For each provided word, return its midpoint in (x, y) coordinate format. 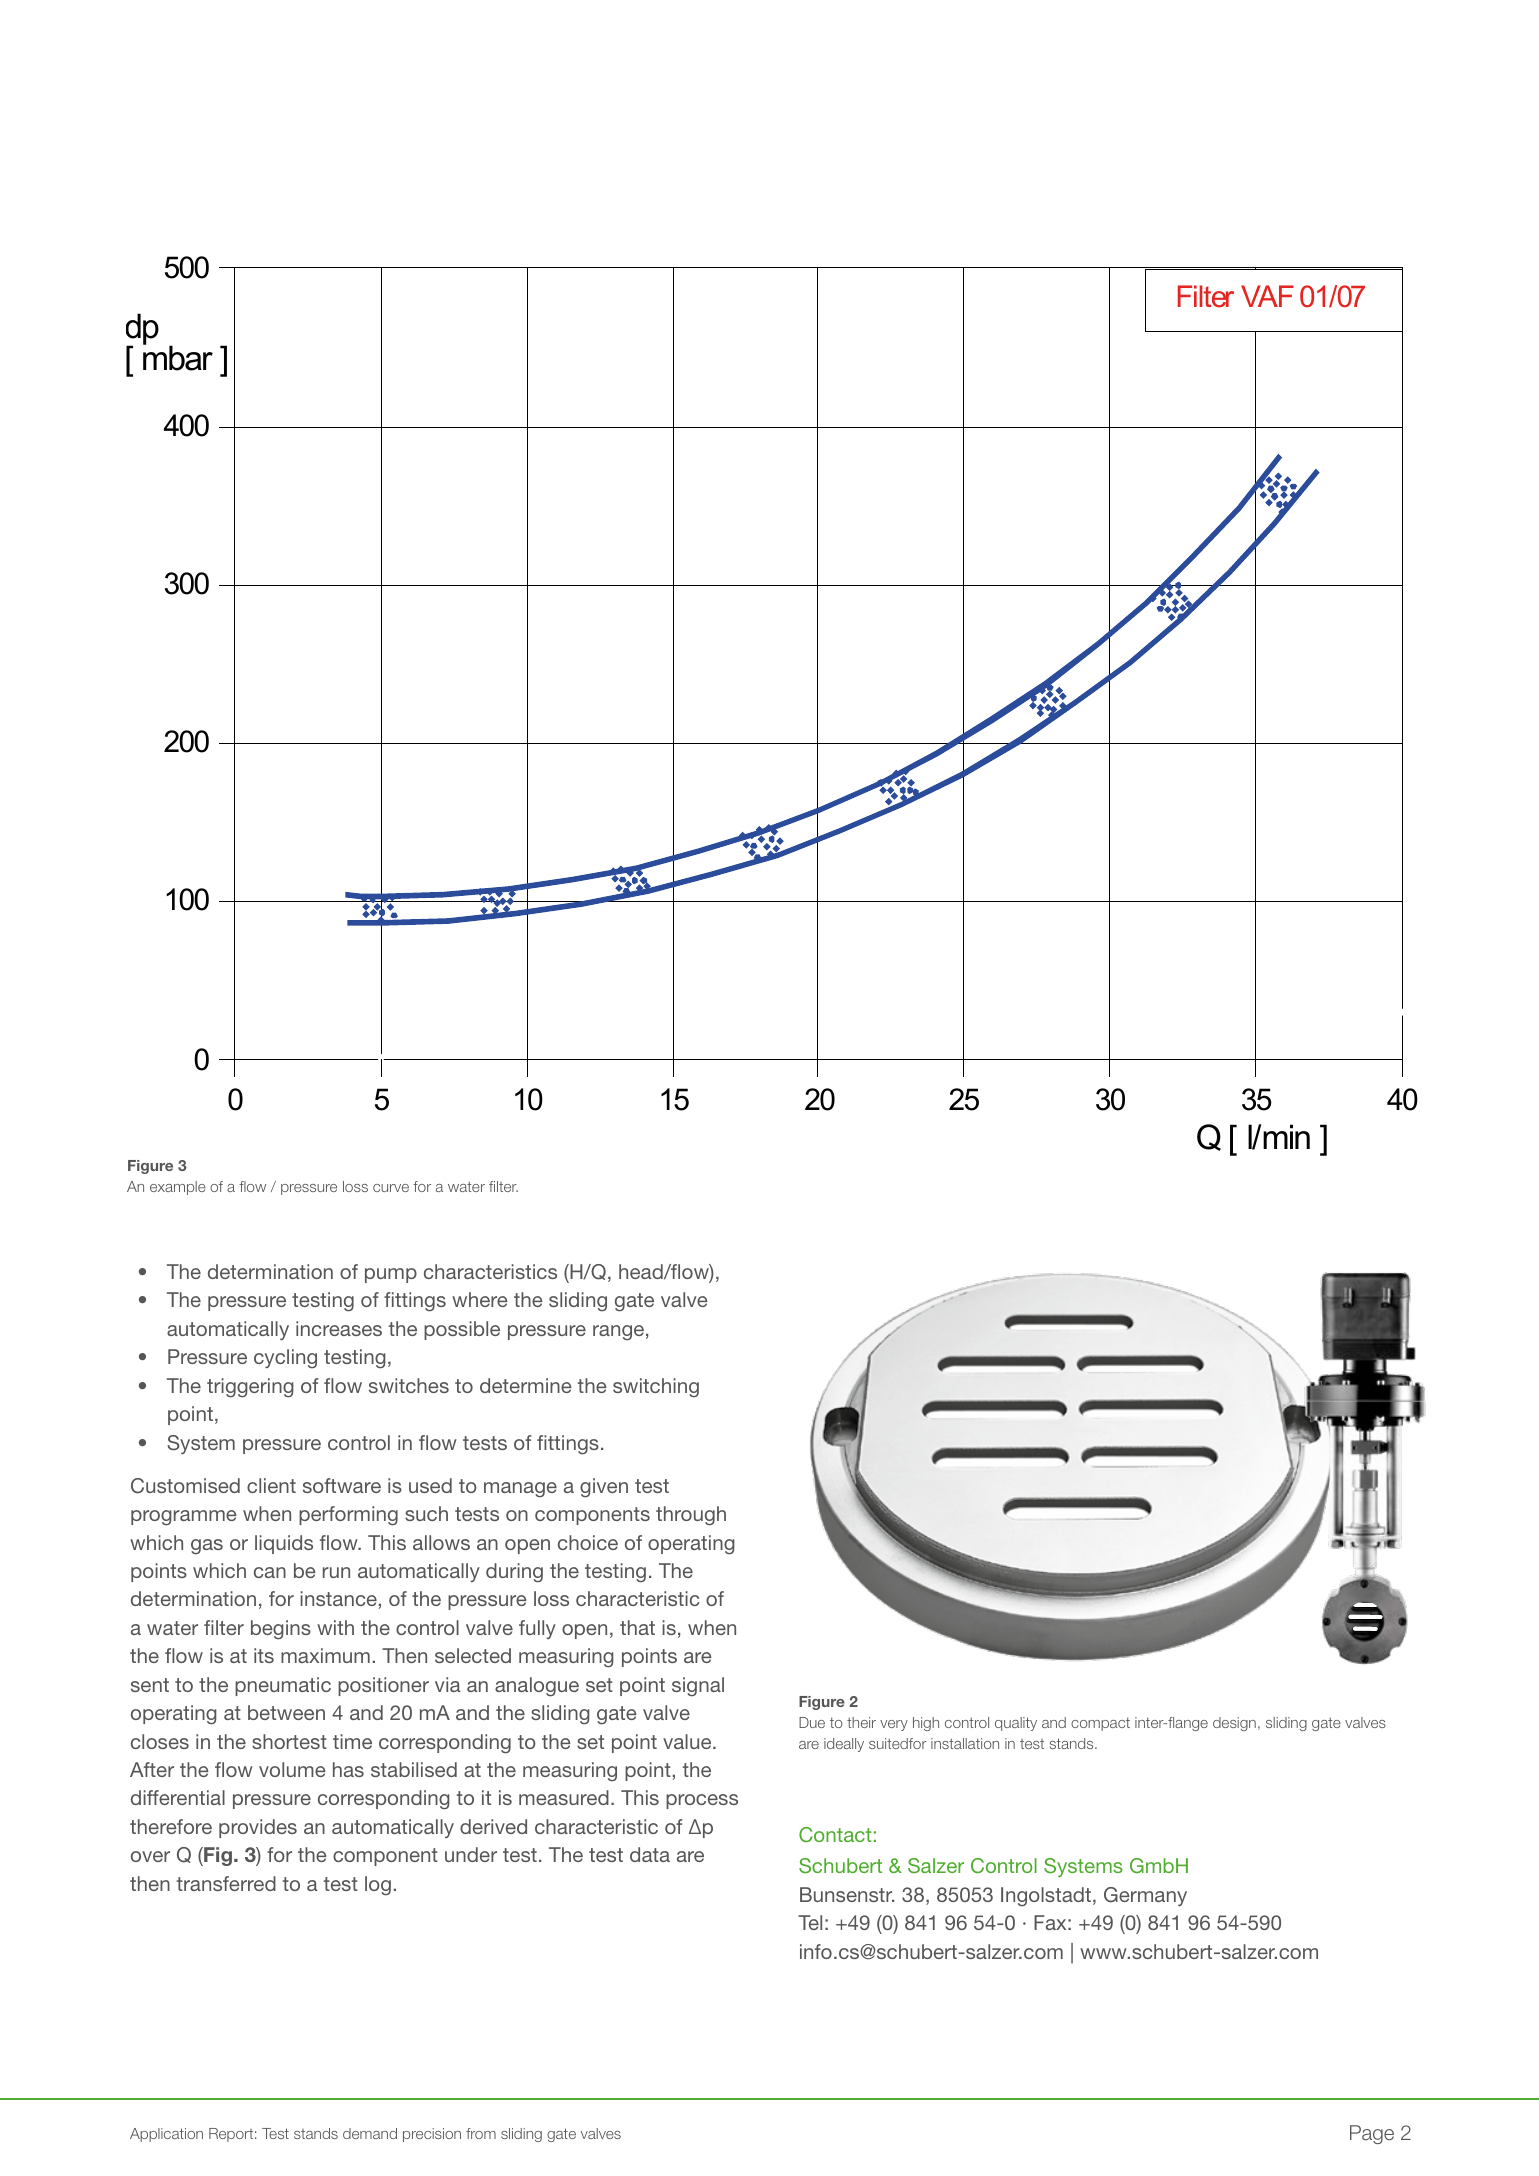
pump (391, 1275)
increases (339, 1328)
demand (370, 2133)
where (480, 1299)
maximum (325, 1655)
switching (656, 1388)
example (178, 1188)
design (1234, 1724)
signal (698, 1687)
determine (526, 1385)
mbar (178, 357)
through (691, 1516)
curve (391, 1188)
